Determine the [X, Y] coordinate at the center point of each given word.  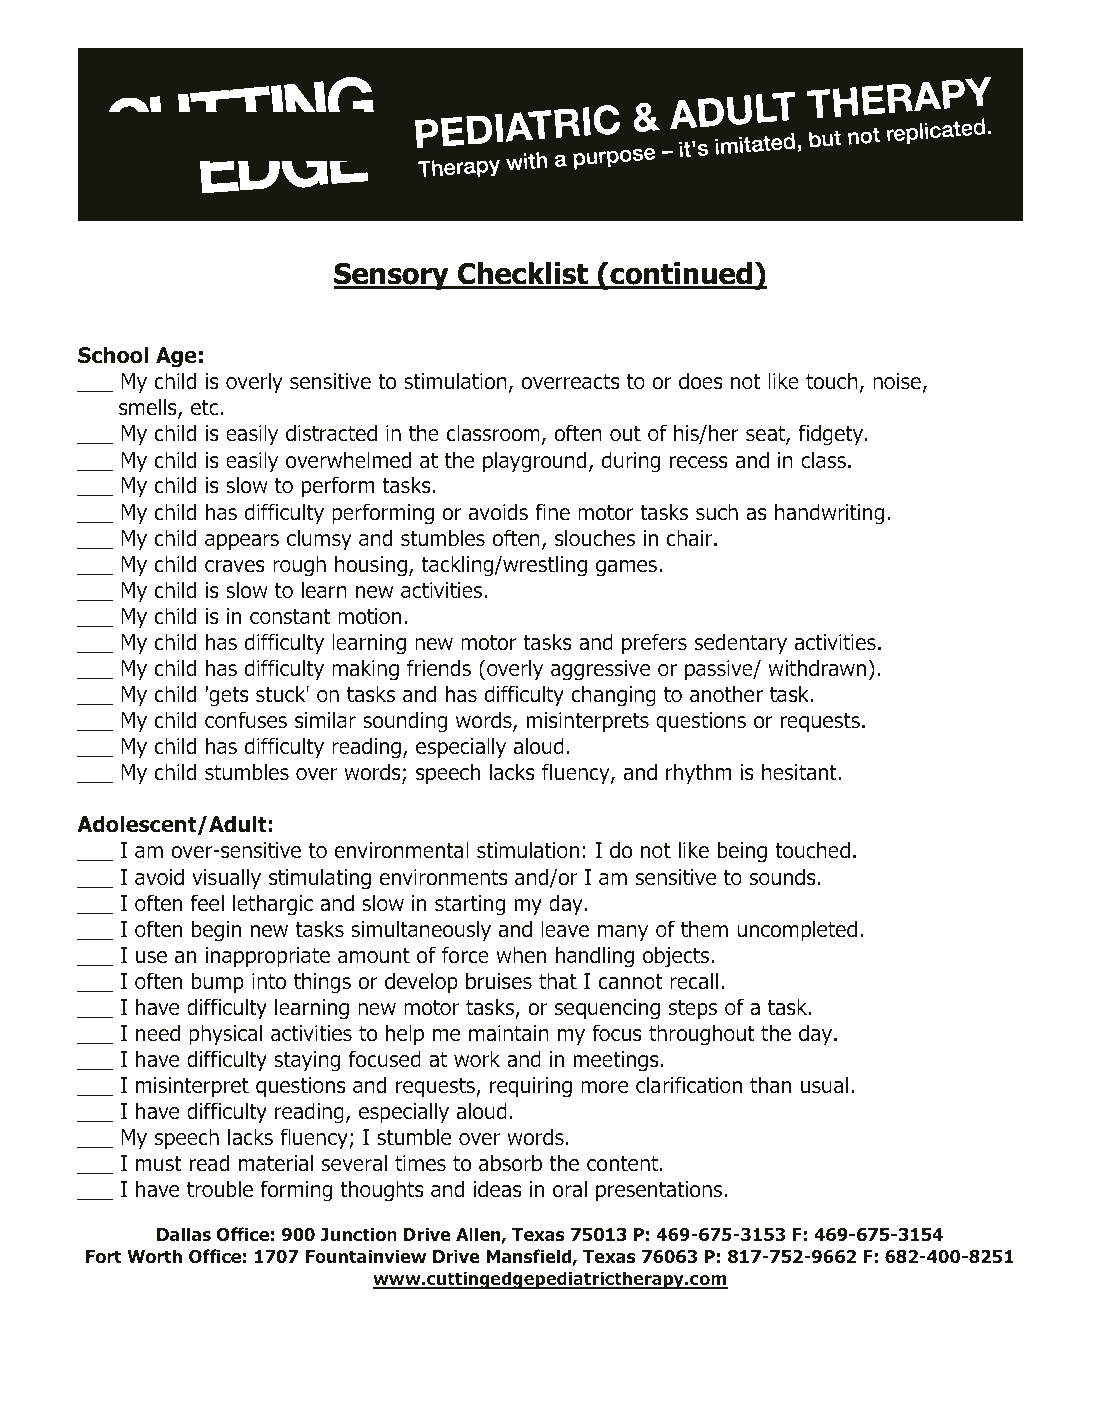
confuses [246, 720]
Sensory [392, 276]
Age [176, 357]
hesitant [800, 772]
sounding [405, 722]
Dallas [184, 1234]
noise [897, 381]
